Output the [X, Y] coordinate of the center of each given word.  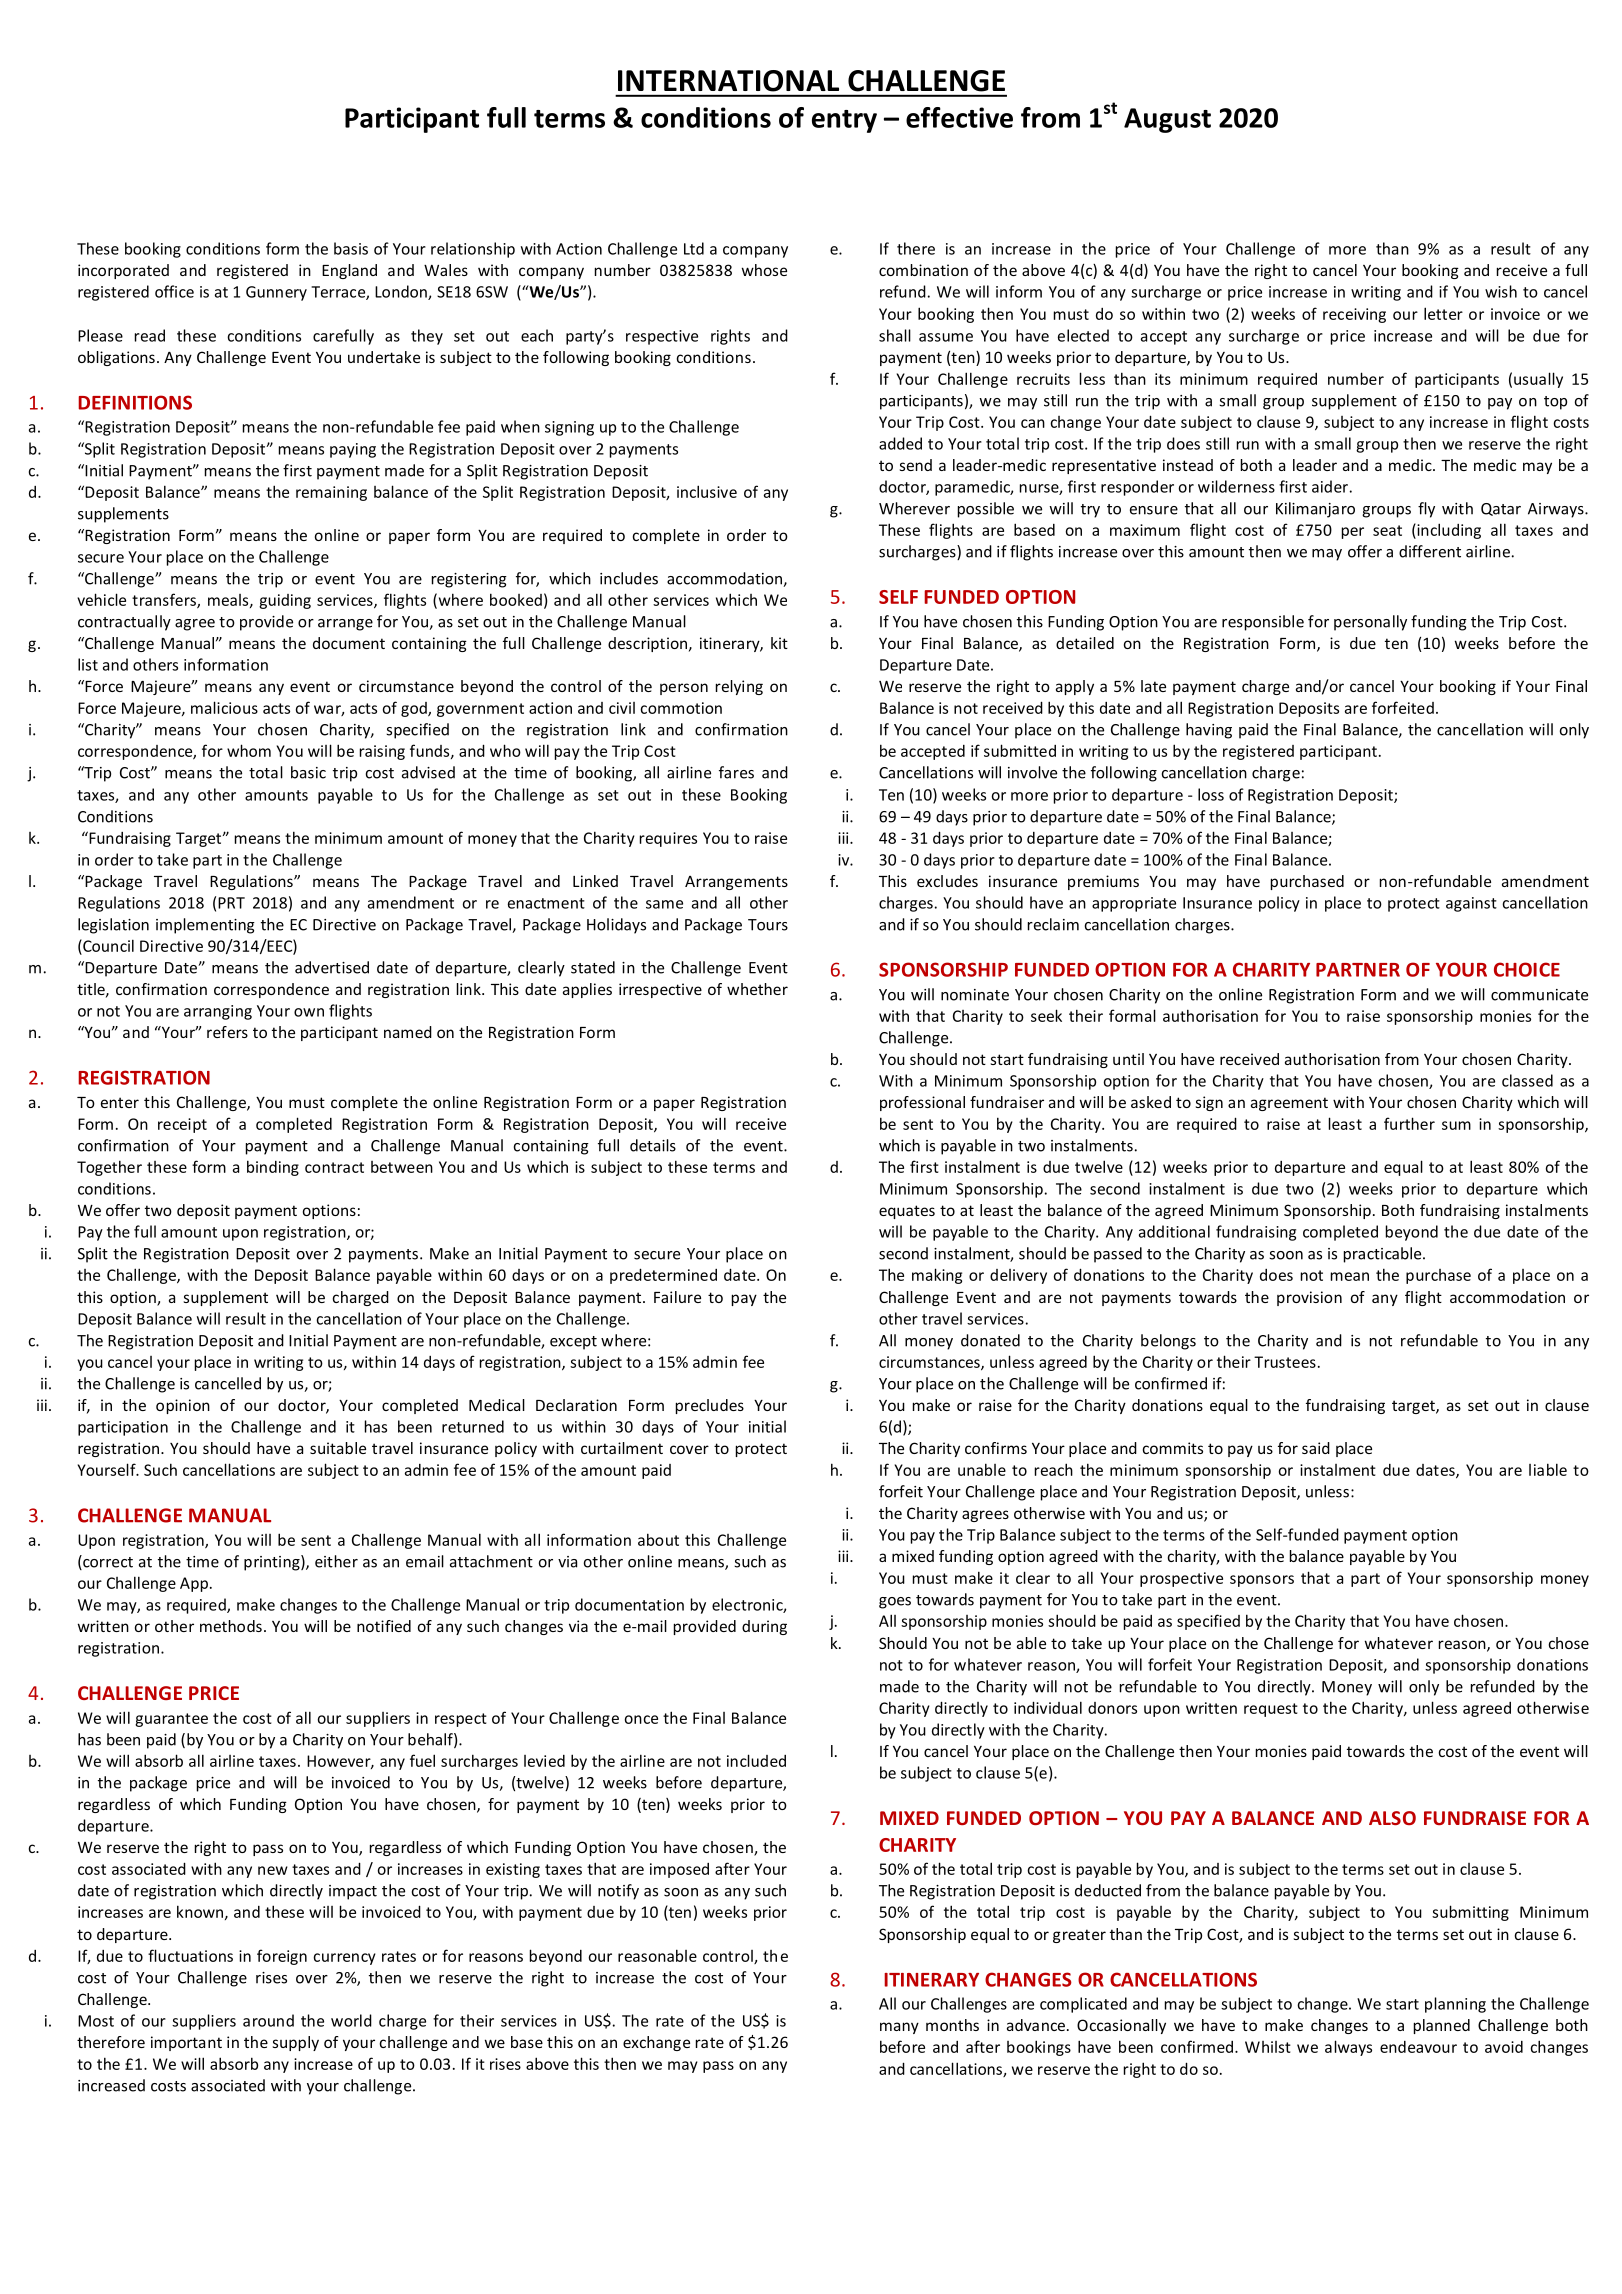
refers [227, 1032]
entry [844, 121]
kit [779, 643]
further [1409, 1123]
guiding [285, 601]
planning [1455, 2005]
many [899, 2028]
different [1430, 551]
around [268, 2020]
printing [273, 1563]
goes [895, 1603]
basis [351, 248]
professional [922, 1103]
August [1167, 120]
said [1316, 1448]
